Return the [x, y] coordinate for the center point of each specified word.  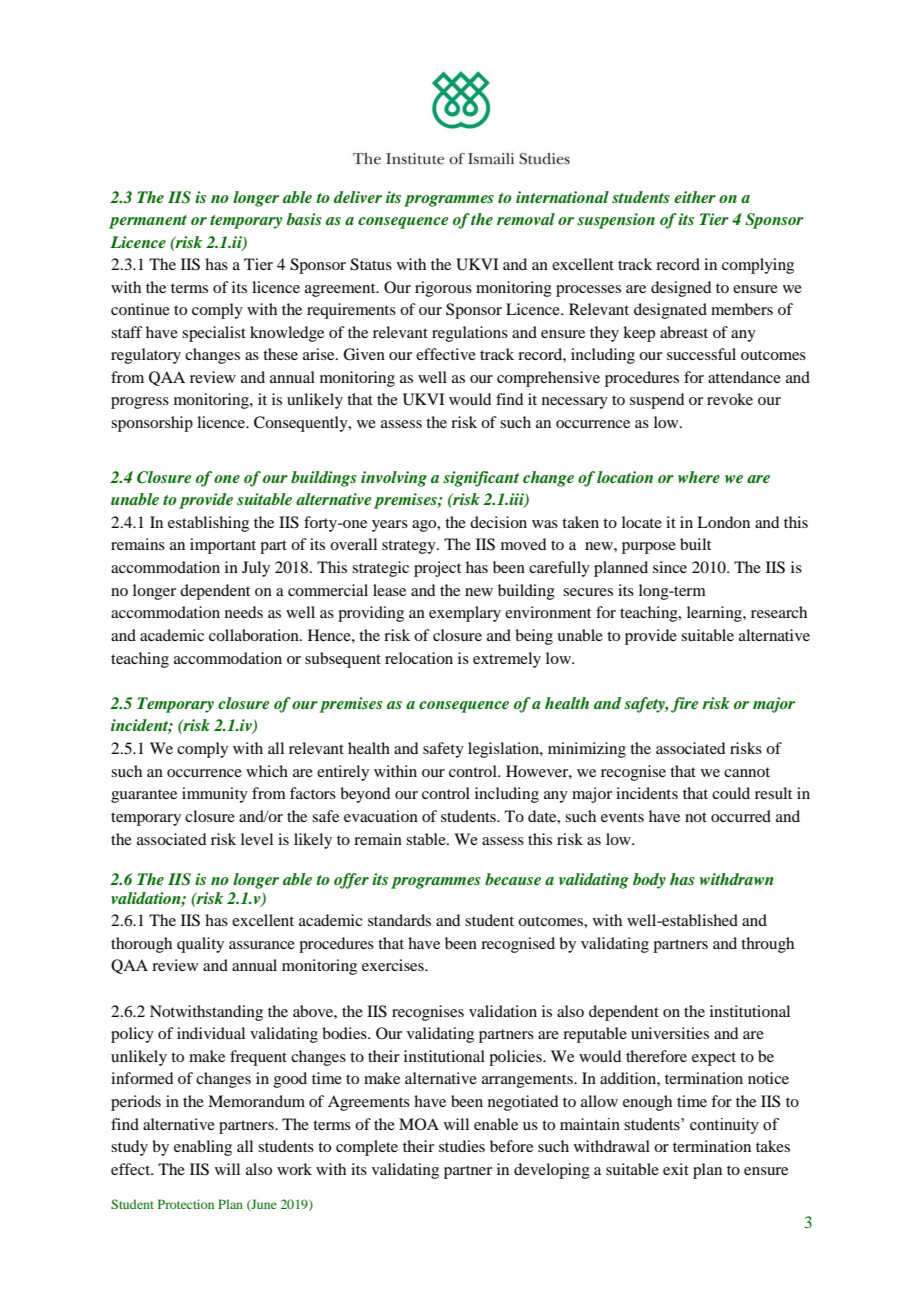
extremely [507, 660]
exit [676, 1169]
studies [462, 1146]
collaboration [255, 635]
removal [526, 219]
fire [685, 705]
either [695, 197]
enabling [203, 1148]
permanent [148, 222]
